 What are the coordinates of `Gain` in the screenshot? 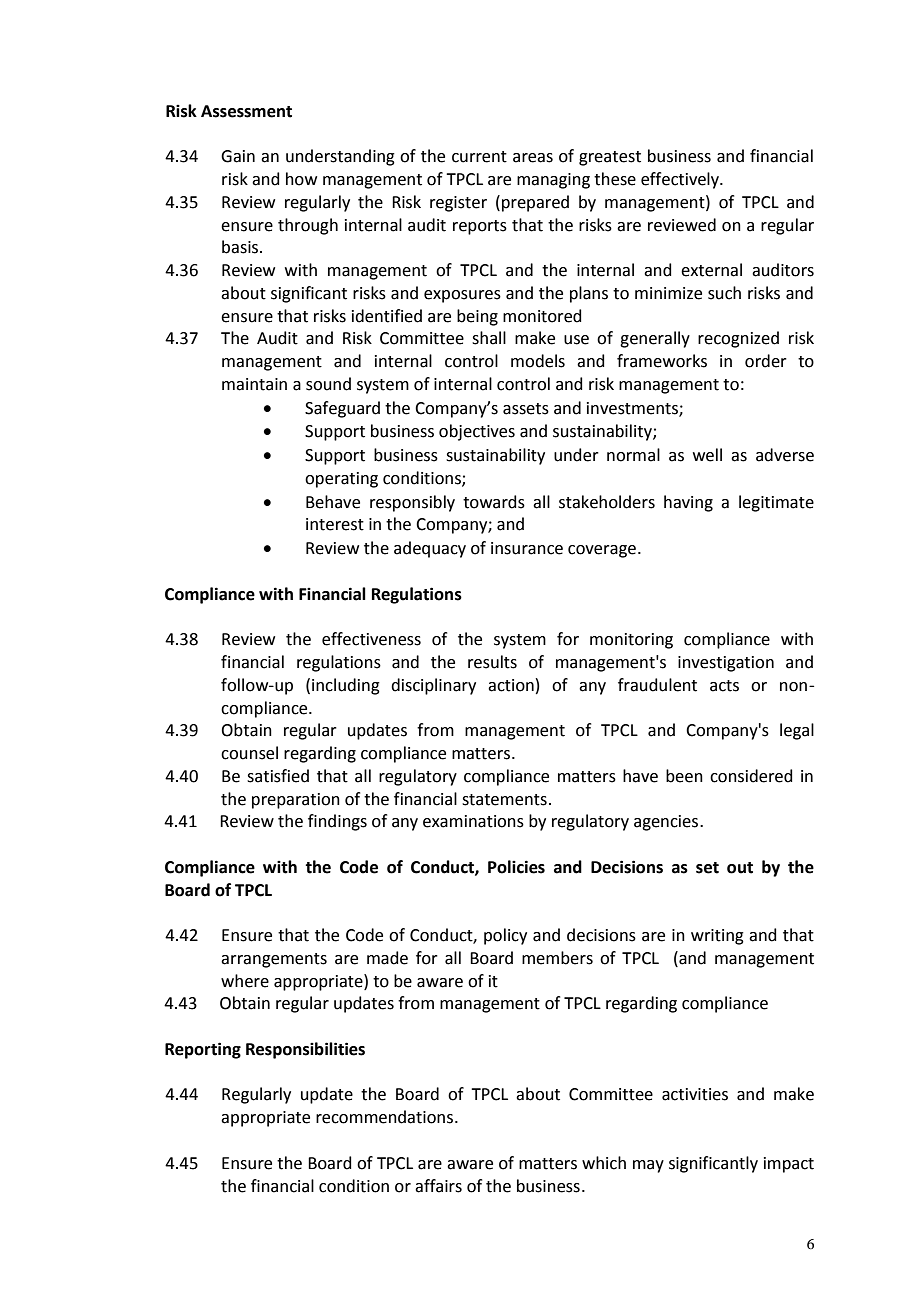 It's located at (238, 156).
